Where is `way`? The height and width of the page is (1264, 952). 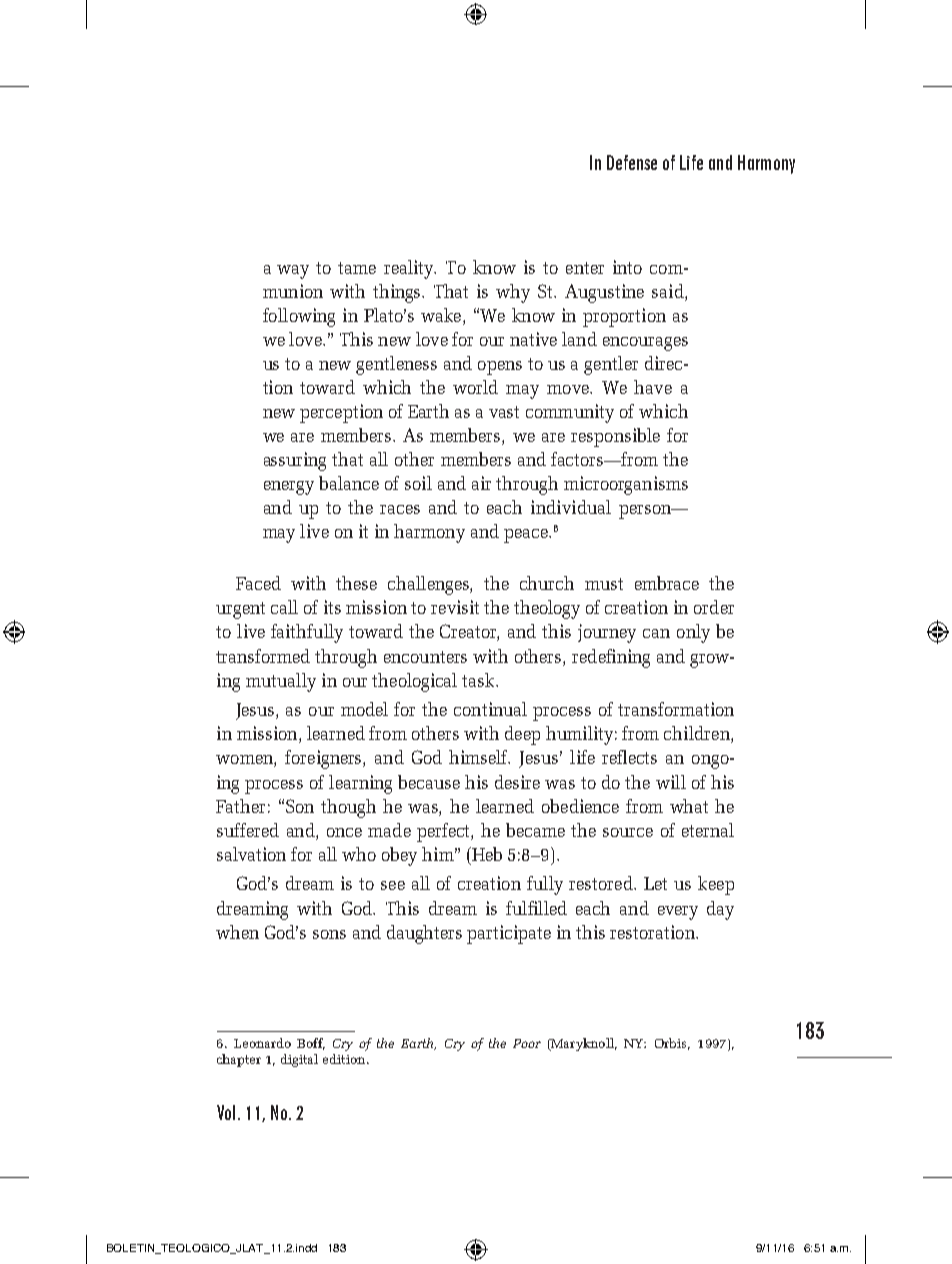 way is located at coordinates (293, 272).
